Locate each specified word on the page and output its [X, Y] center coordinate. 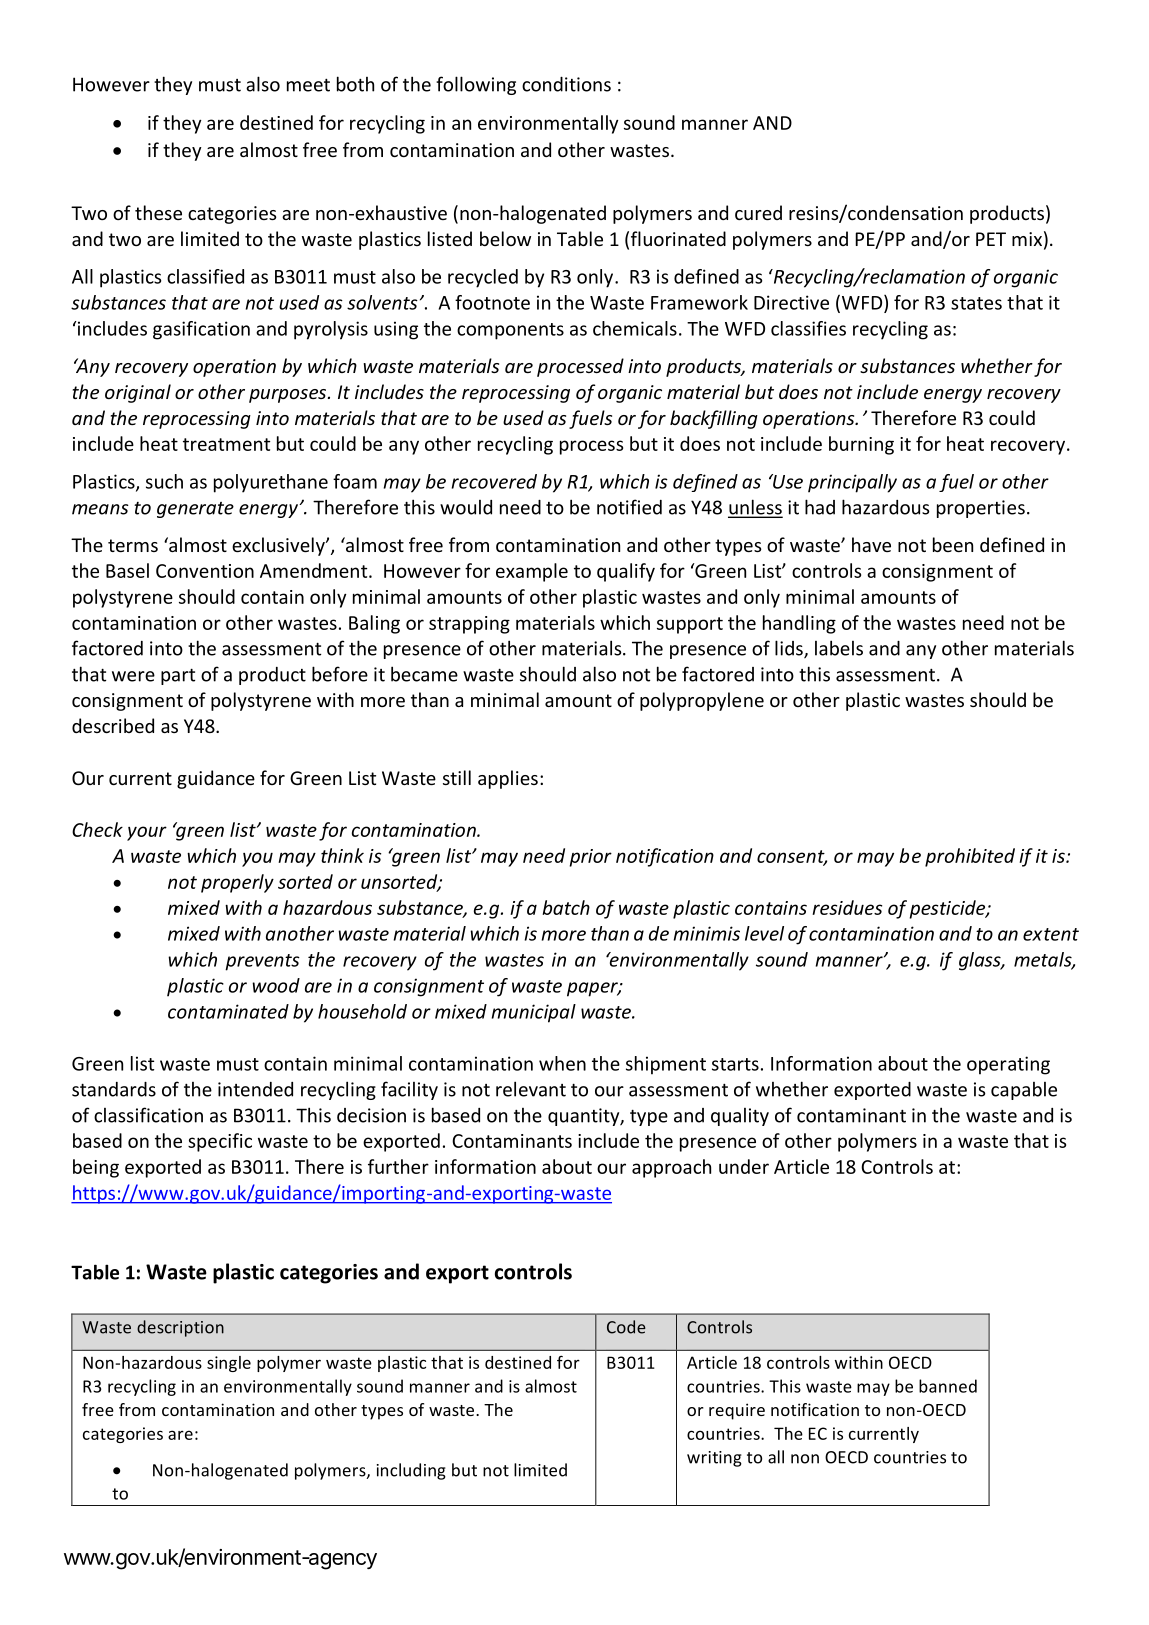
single [229, 1364]
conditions [566, 84]
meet [308, 85]
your [147, 833]
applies [508, 779]
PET [991, 239]
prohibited [970, 857]
